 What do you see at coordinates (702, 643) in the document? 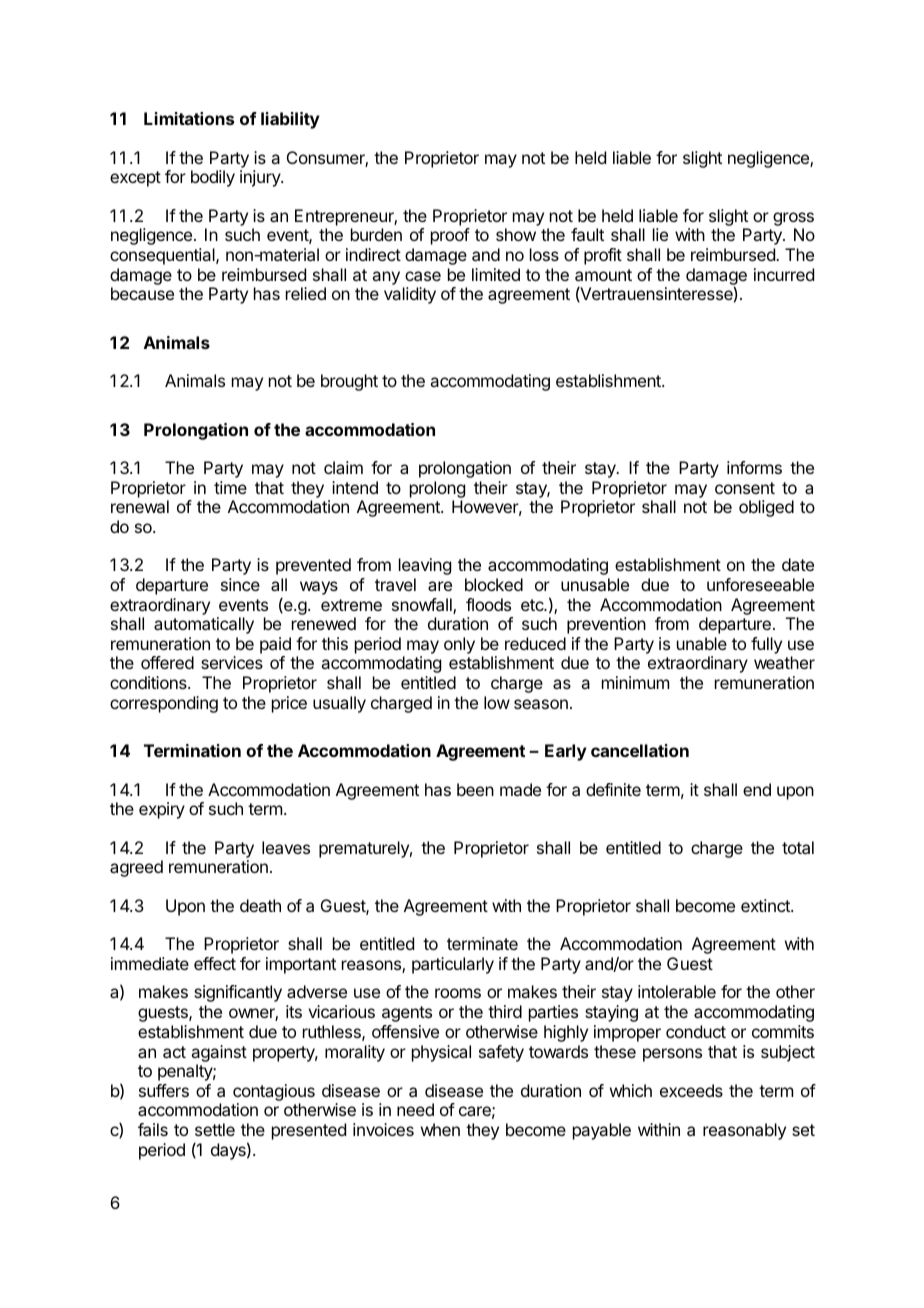
I see `unable` at bounding box center [702, 643].
